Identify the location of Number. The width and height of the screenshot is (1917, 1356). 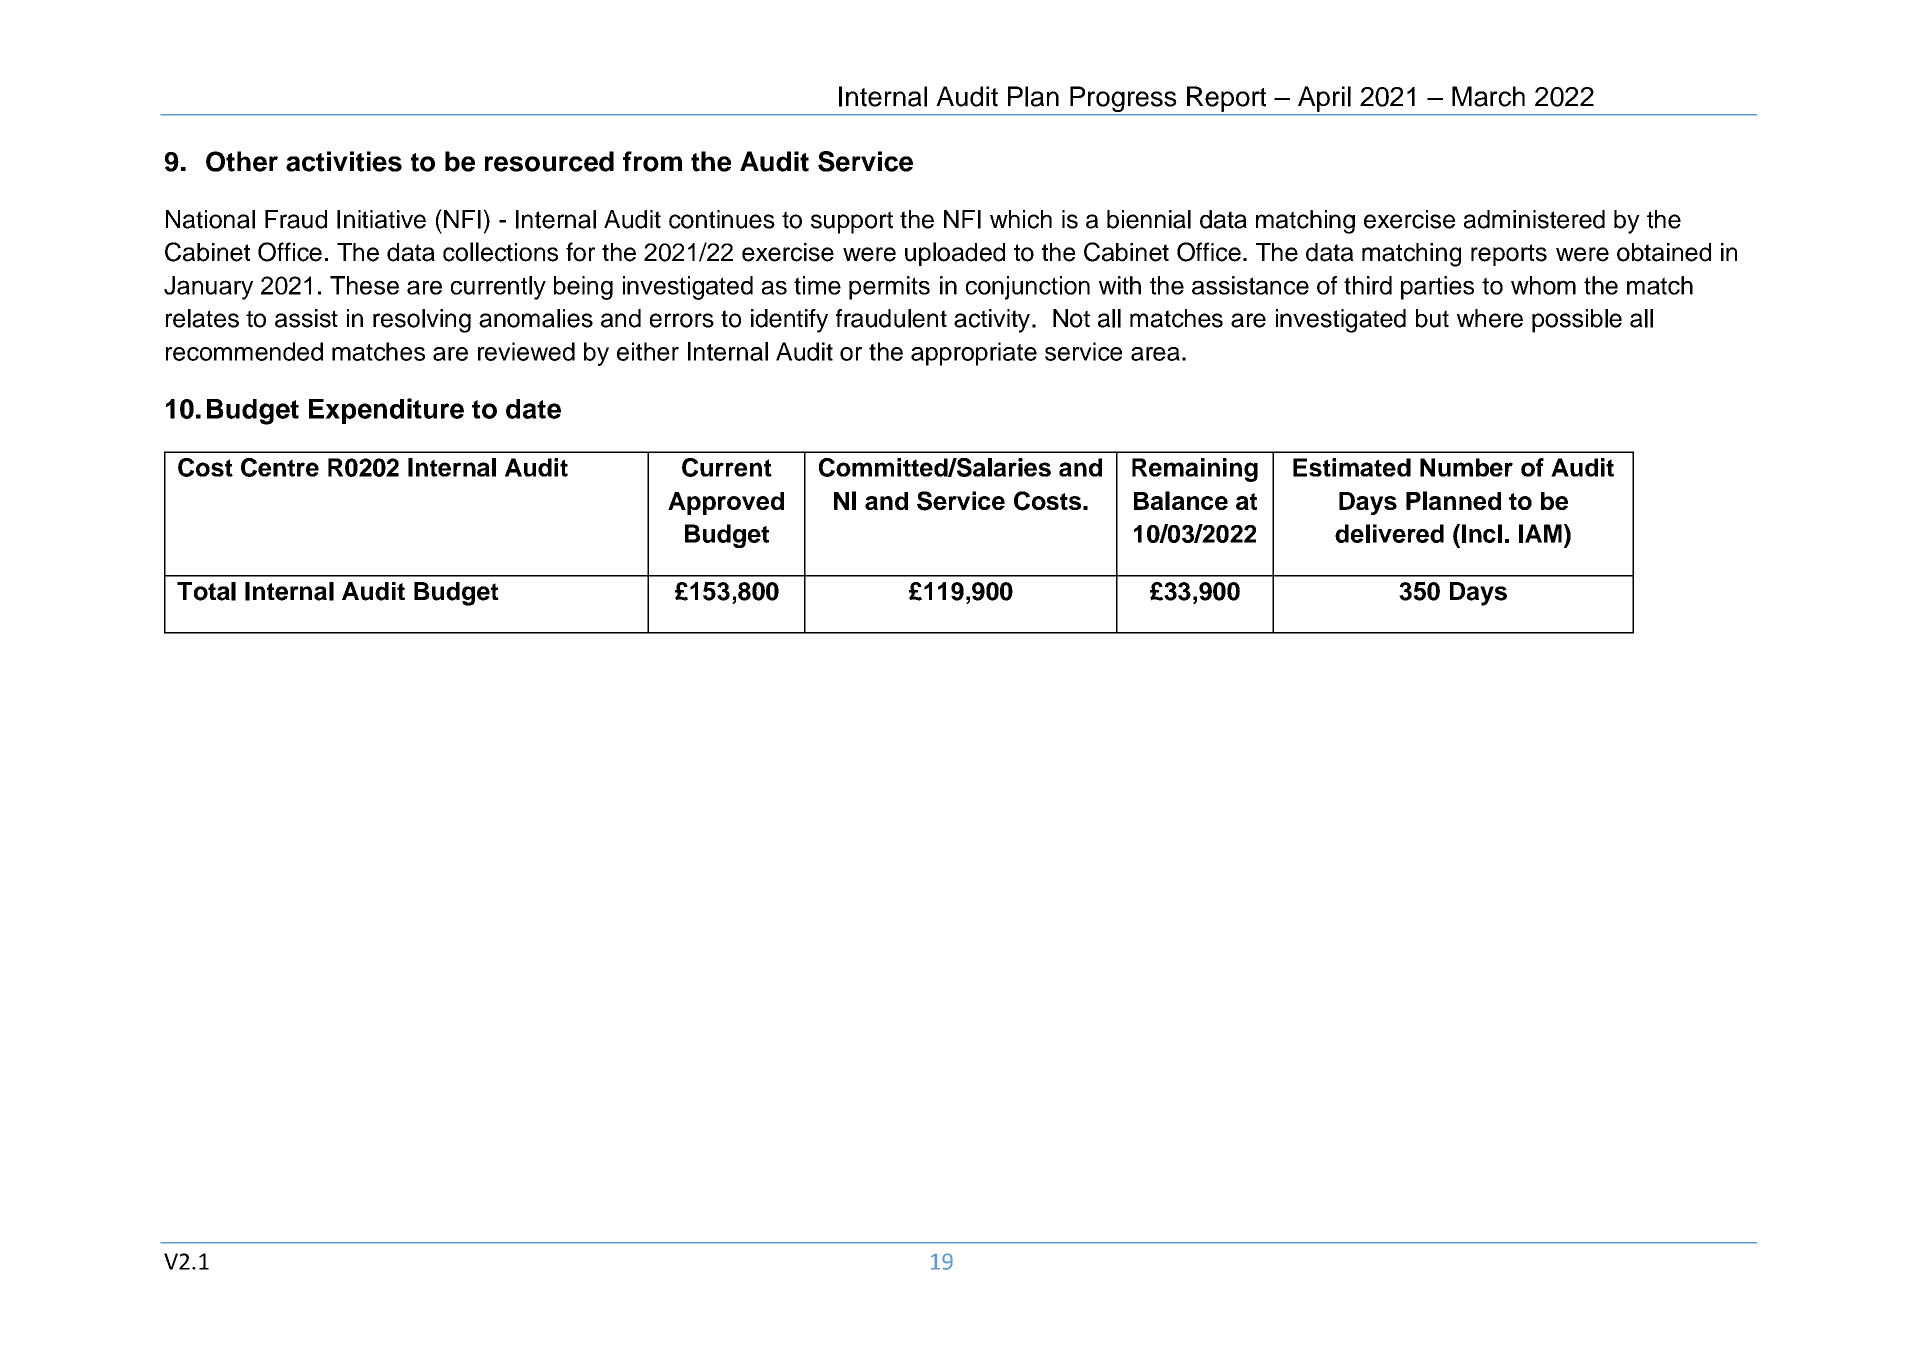
(1466, 467).
